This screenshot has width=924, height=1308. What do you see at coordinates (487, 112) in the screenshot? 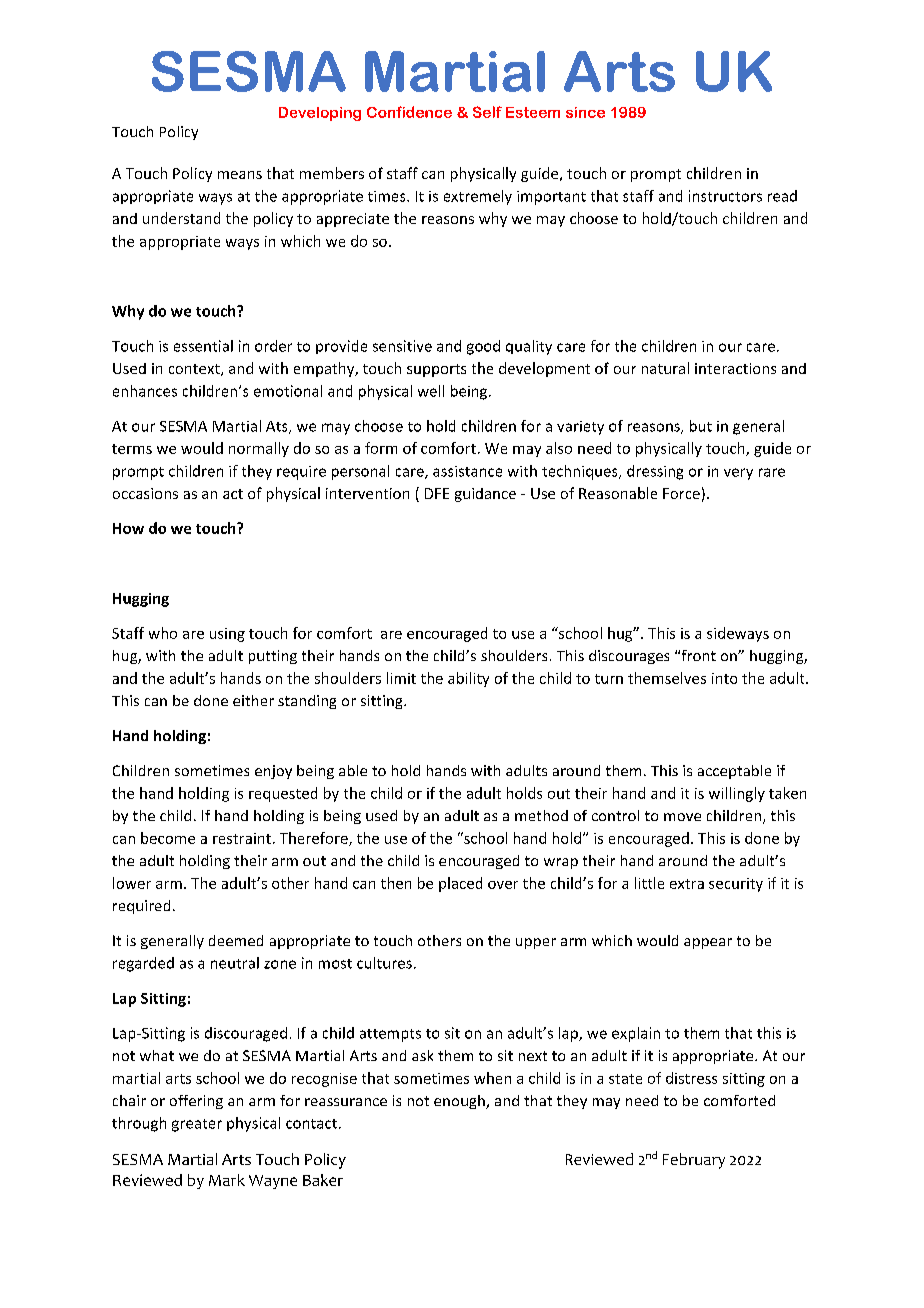
I see `Self` at bounding box center [487, 112].
